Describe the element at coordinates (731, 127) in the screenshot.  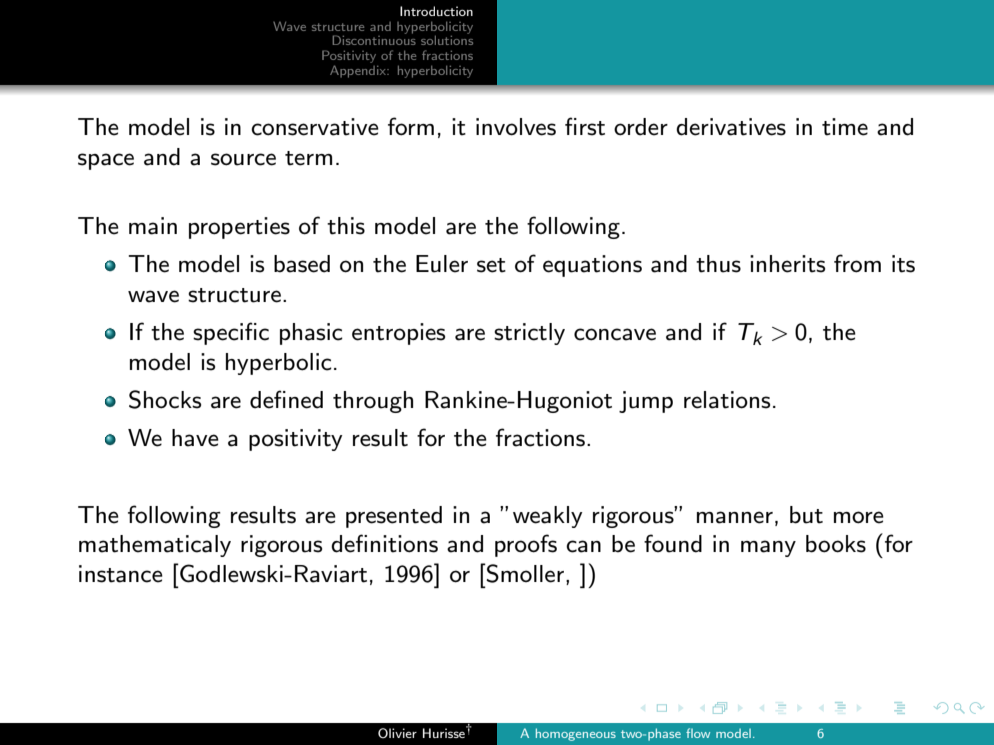
I see `derivatives` at that location.
